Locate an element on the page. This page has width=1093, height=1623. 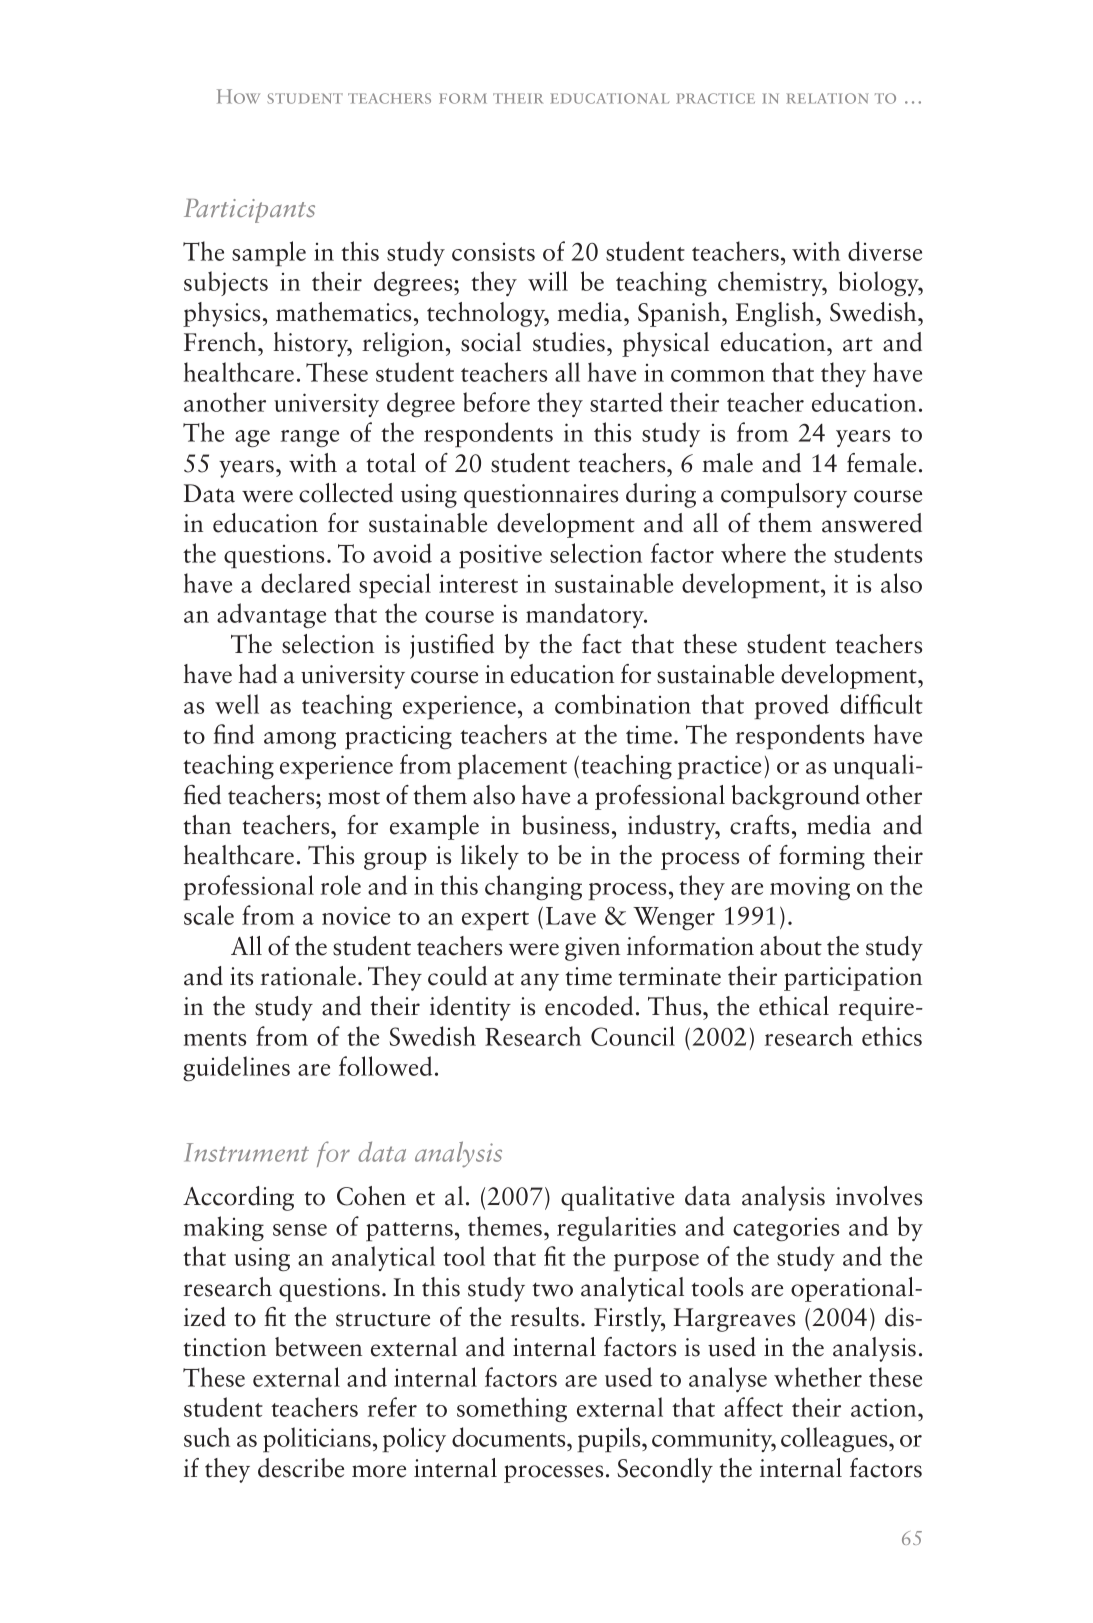
background is located at coordinates (796, 797).
